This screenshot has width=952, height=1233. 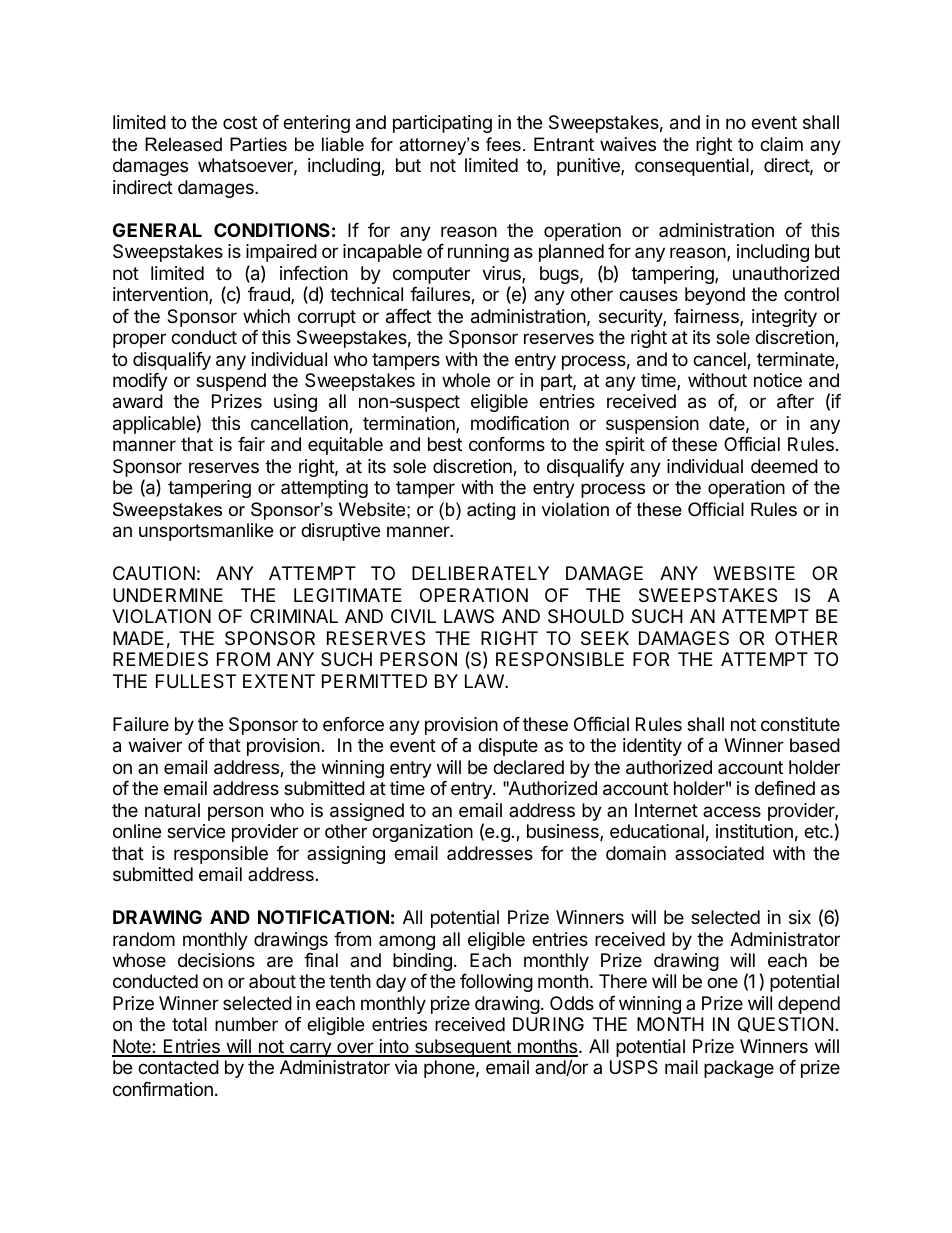 What do you see at coordinates (605, 638) in the screenshot?
I see `SEEK` at bounding box center [605, 638].
